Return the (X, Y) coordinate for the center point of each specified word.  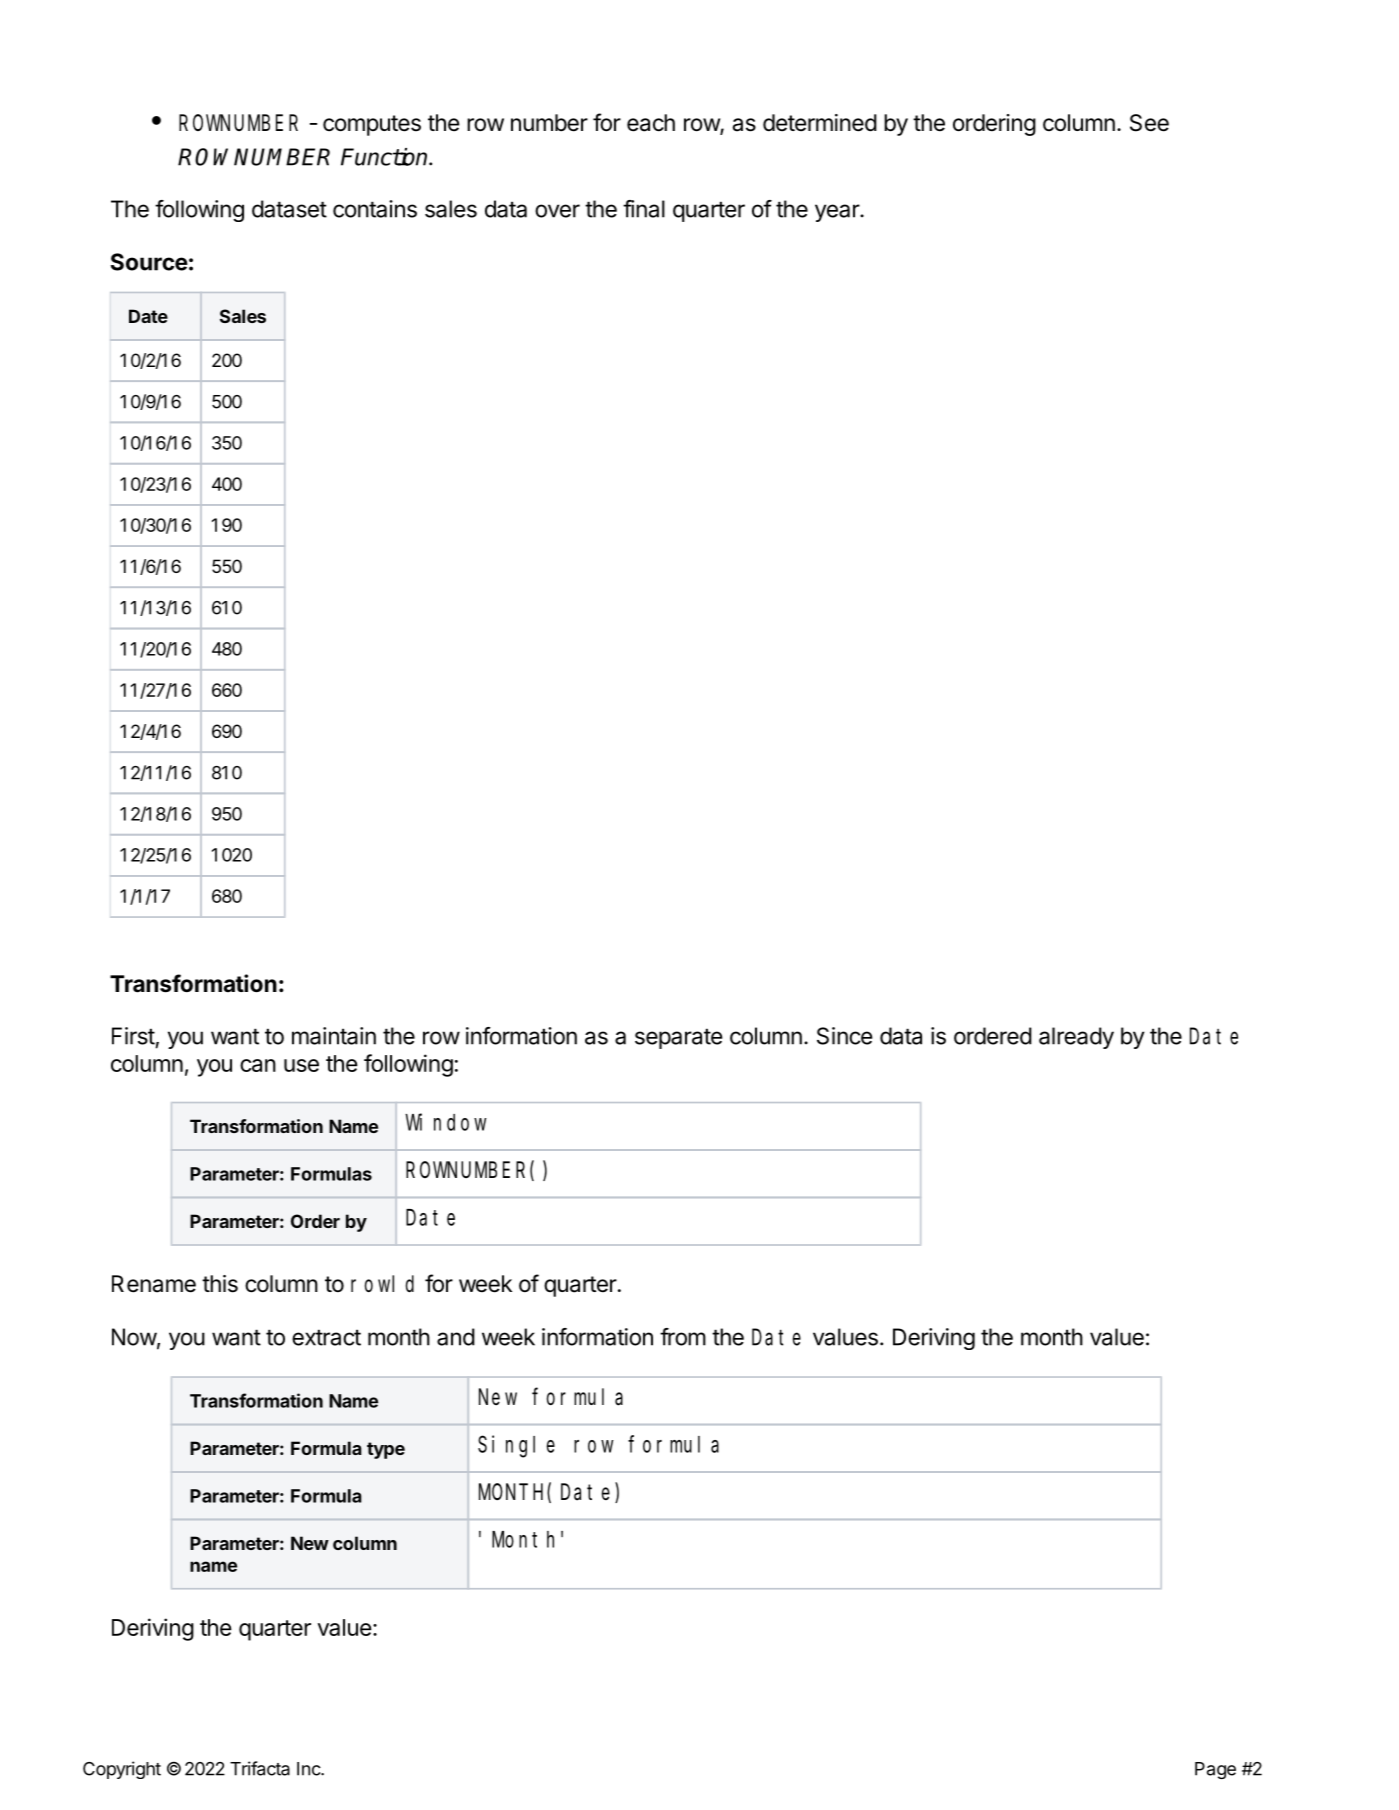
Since (844, 1036)
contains (375, 209)
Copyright (122, 1770)
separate (678, 1038)
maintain (334, 1036)
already (1076, 1038)
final (644, 209)
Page (1215, 1770)
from (683, 1337)
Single (516, 1446)
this (220, 1284)
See (1149, 123)
